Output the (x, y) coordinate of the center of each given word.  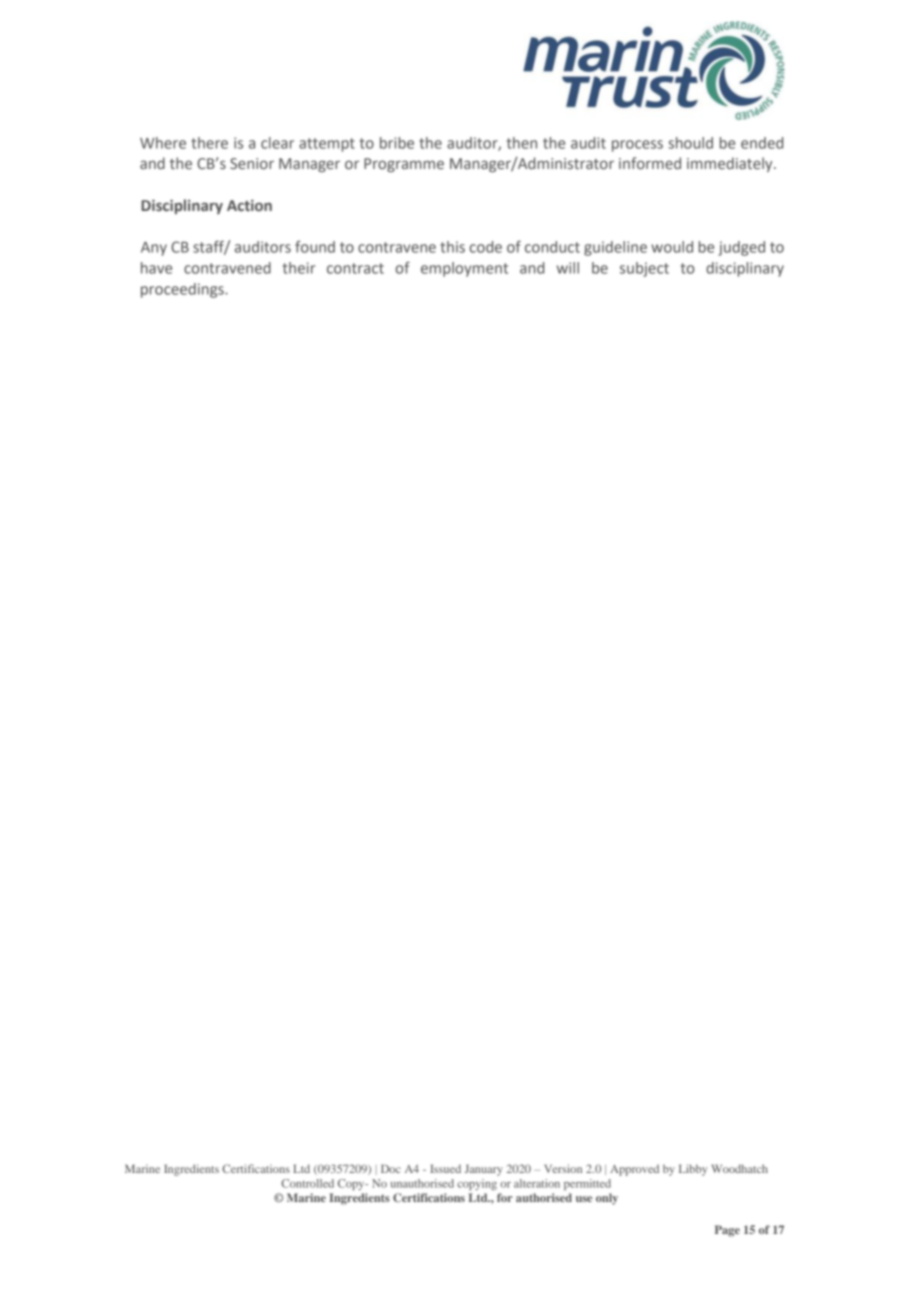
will (568, 268)
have (156, 268)
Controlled (307, 1183)
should (690, 143)
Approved (634, 1170)
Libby (693, 1170)
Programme (404, 165)
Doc (391, 1168)
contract (355, 268)
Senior (252, 163)
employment (464, 269)
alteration (537, 1183)
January (484, 1170)
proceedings (183, 290)
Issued (445, 1168)
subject (644, 269)
